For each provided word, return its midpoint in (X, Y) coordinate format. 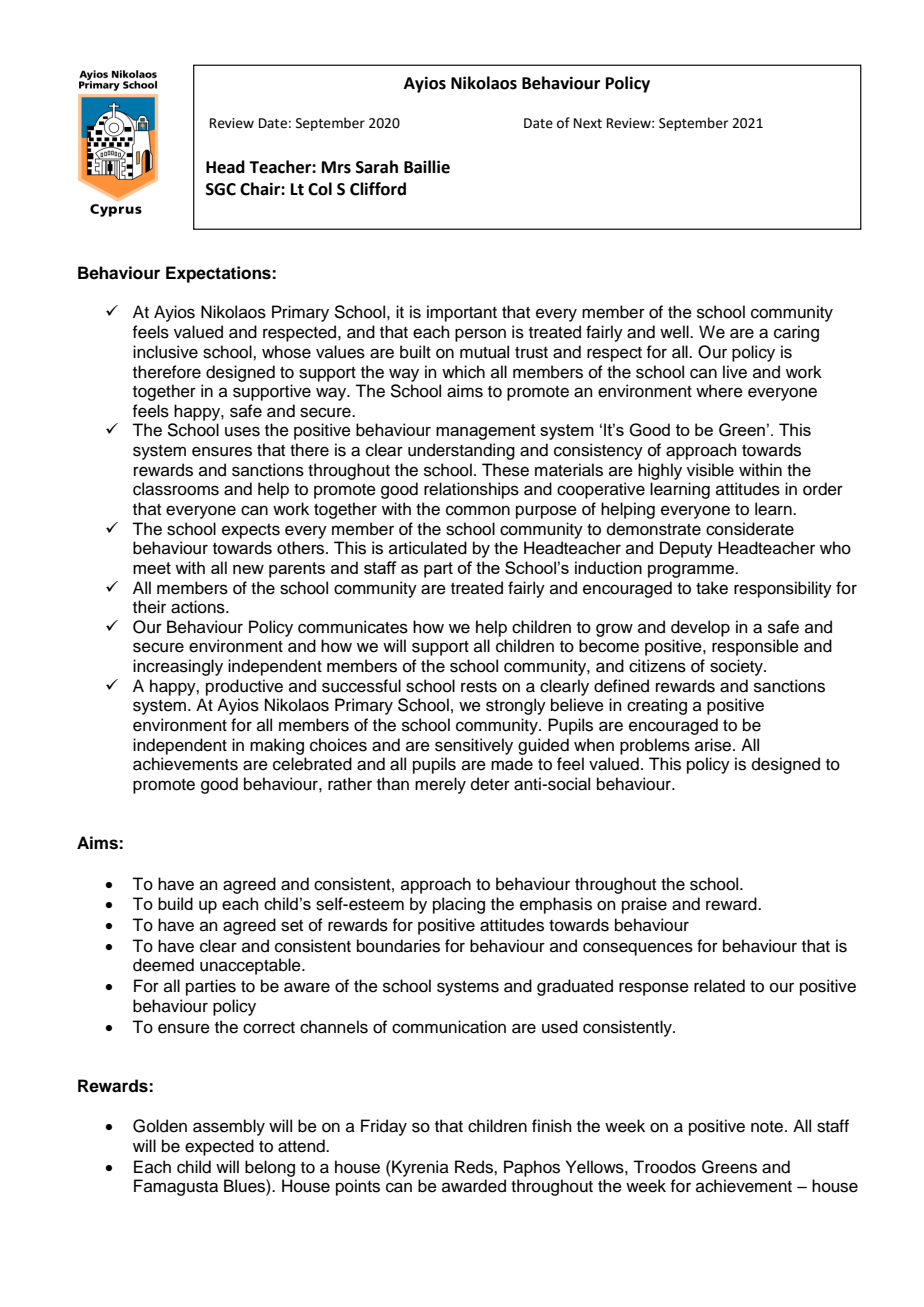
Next (588, 123)
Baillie (427, 167)
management (486, 432)
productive (244, 687)
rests (479, 687)
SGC (221, 189)
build (175, 903)
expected (219, 1147)
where (719, 391)
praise (644, 905)
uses (242, 431)
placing (459, 905)
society (737, 667)
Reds (475, 1167)
